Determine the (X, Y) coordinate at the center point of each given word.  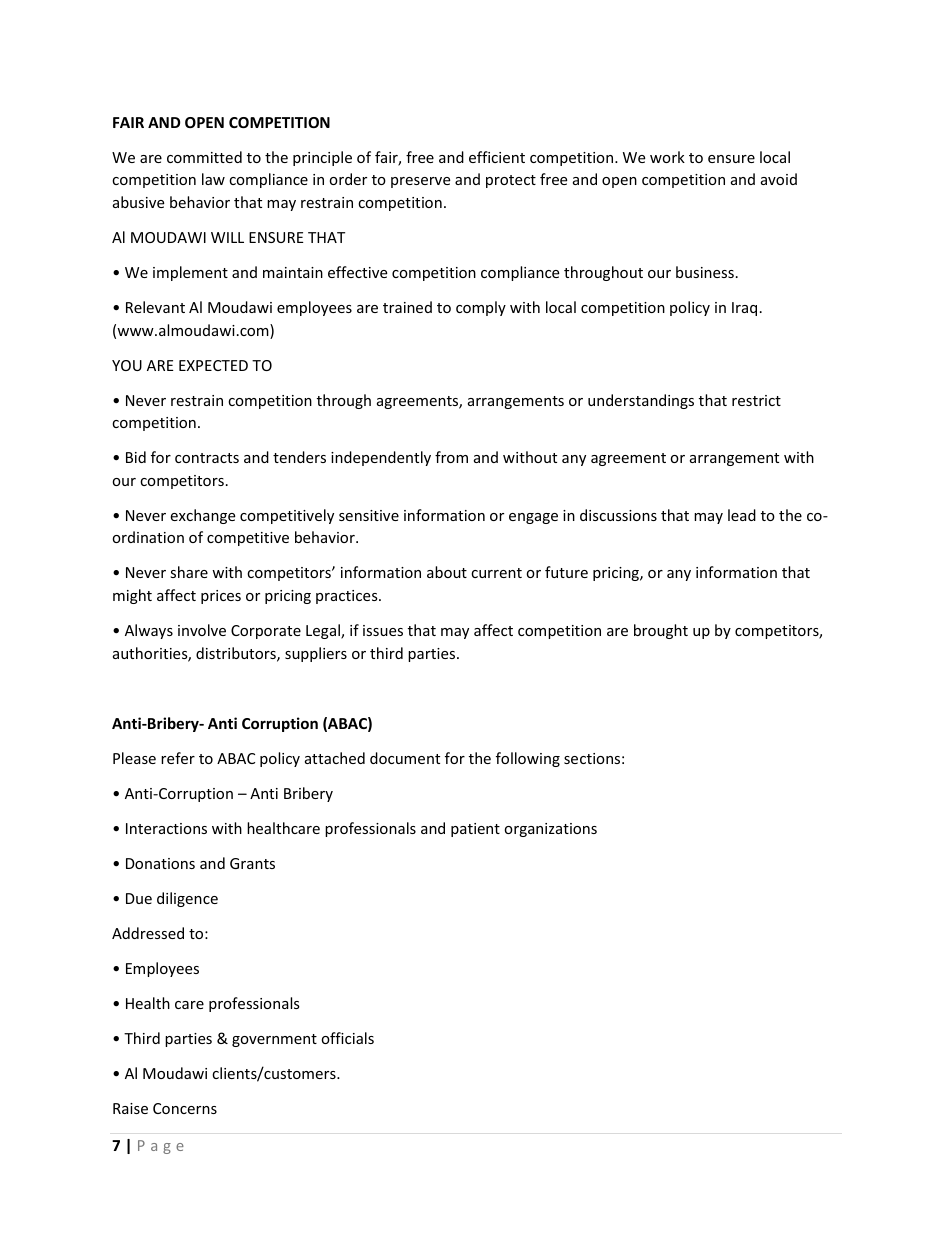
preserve (420, 182)
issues (383, 630)
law (213, 179)
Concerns (185, 1108)
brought (661, 631)
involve (202, 630)
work (667, 157)
